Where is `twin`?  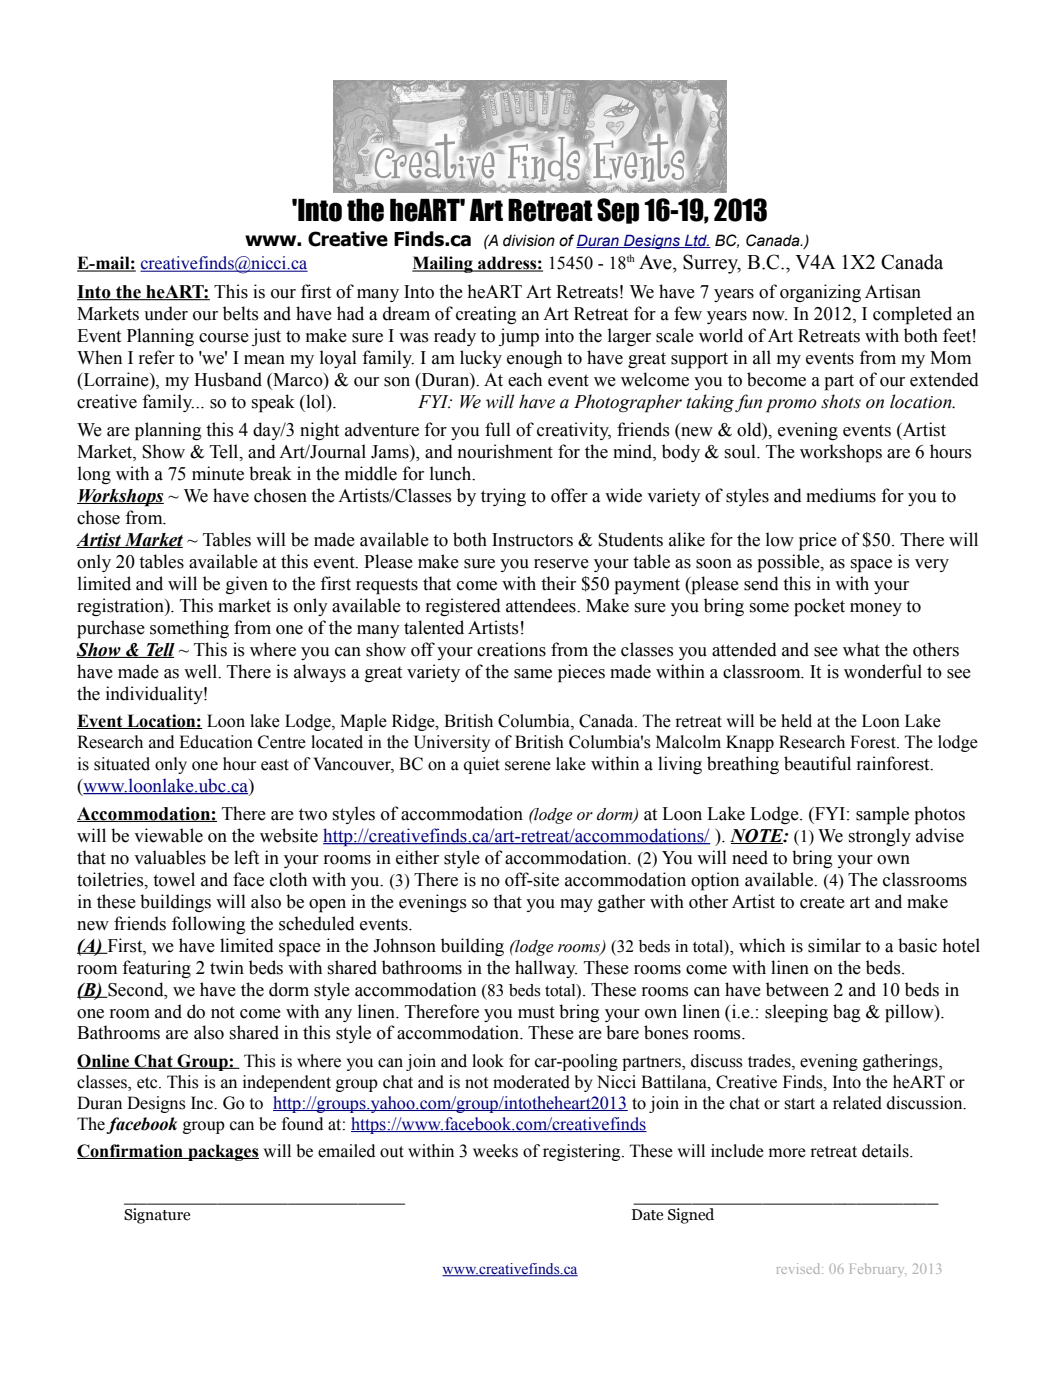 twin is located at coordinates (227, 967).
